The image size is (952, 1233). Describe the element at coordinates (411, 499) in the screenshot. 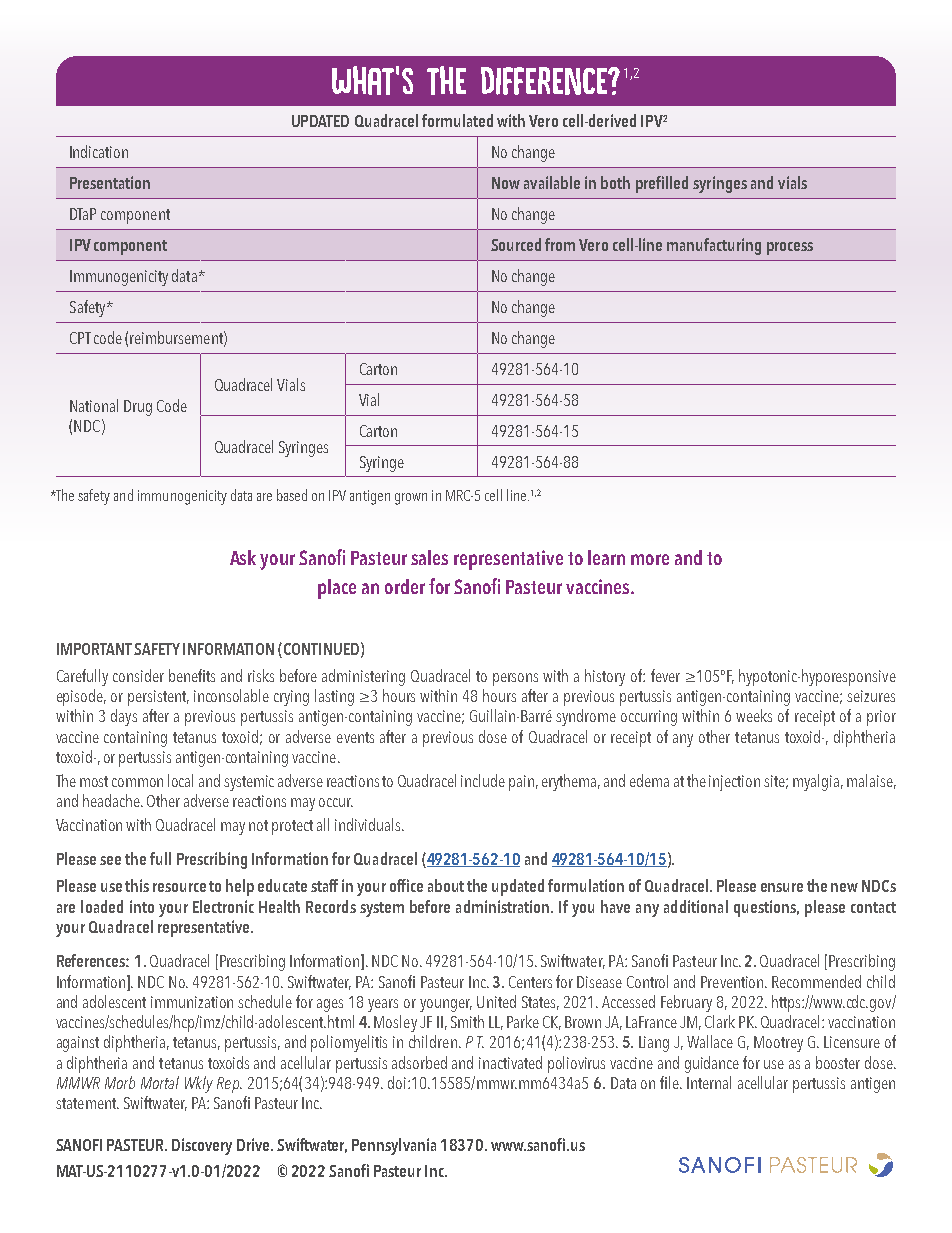

I see `grown` at that location.
